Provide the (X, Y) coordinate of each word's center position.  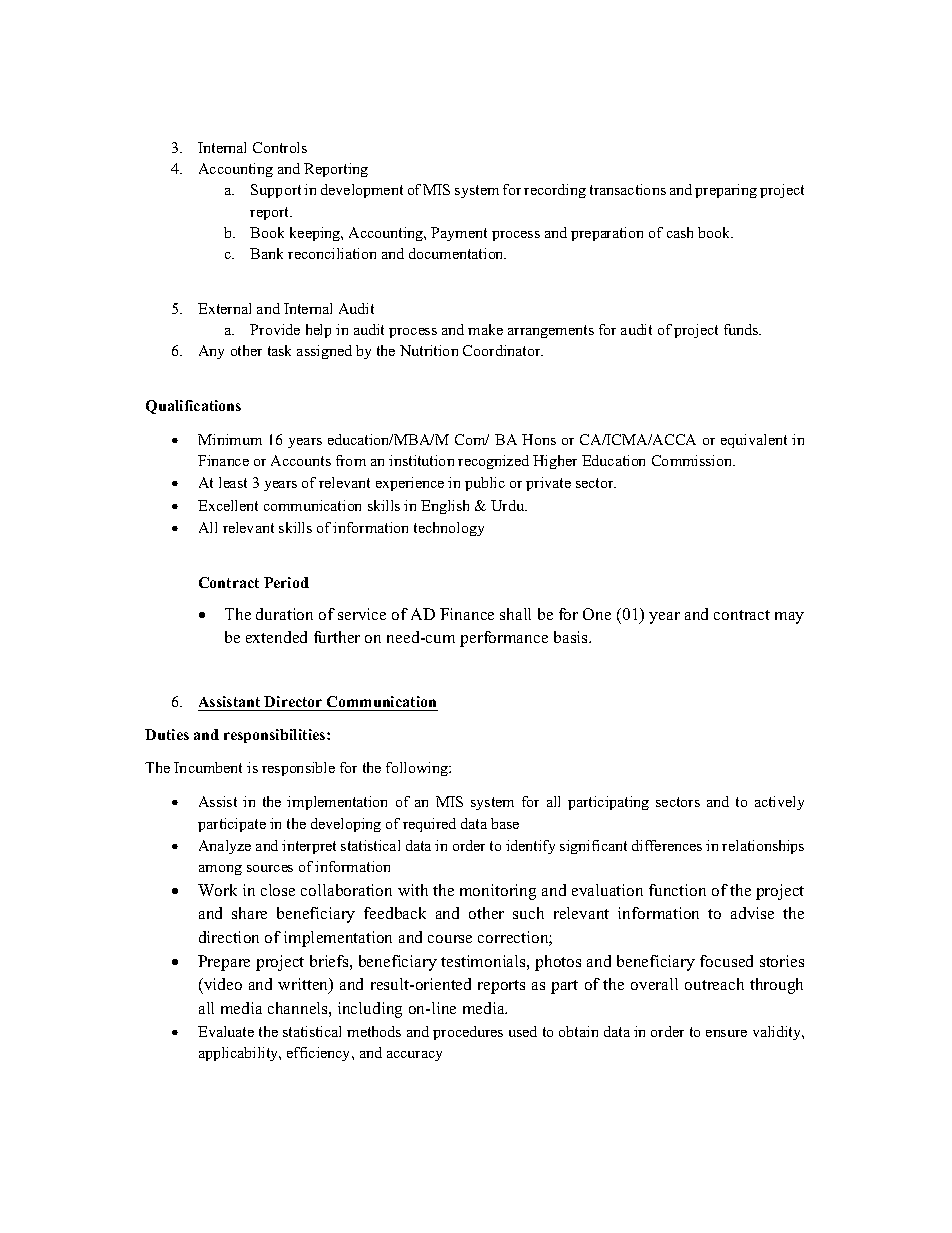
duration (284, 614)
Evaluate (226, 1031)
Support (276, 191)
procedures (468, 1033)
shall (515, 614)
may (789, 618)
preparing (726, 191)
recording (555, 191)
